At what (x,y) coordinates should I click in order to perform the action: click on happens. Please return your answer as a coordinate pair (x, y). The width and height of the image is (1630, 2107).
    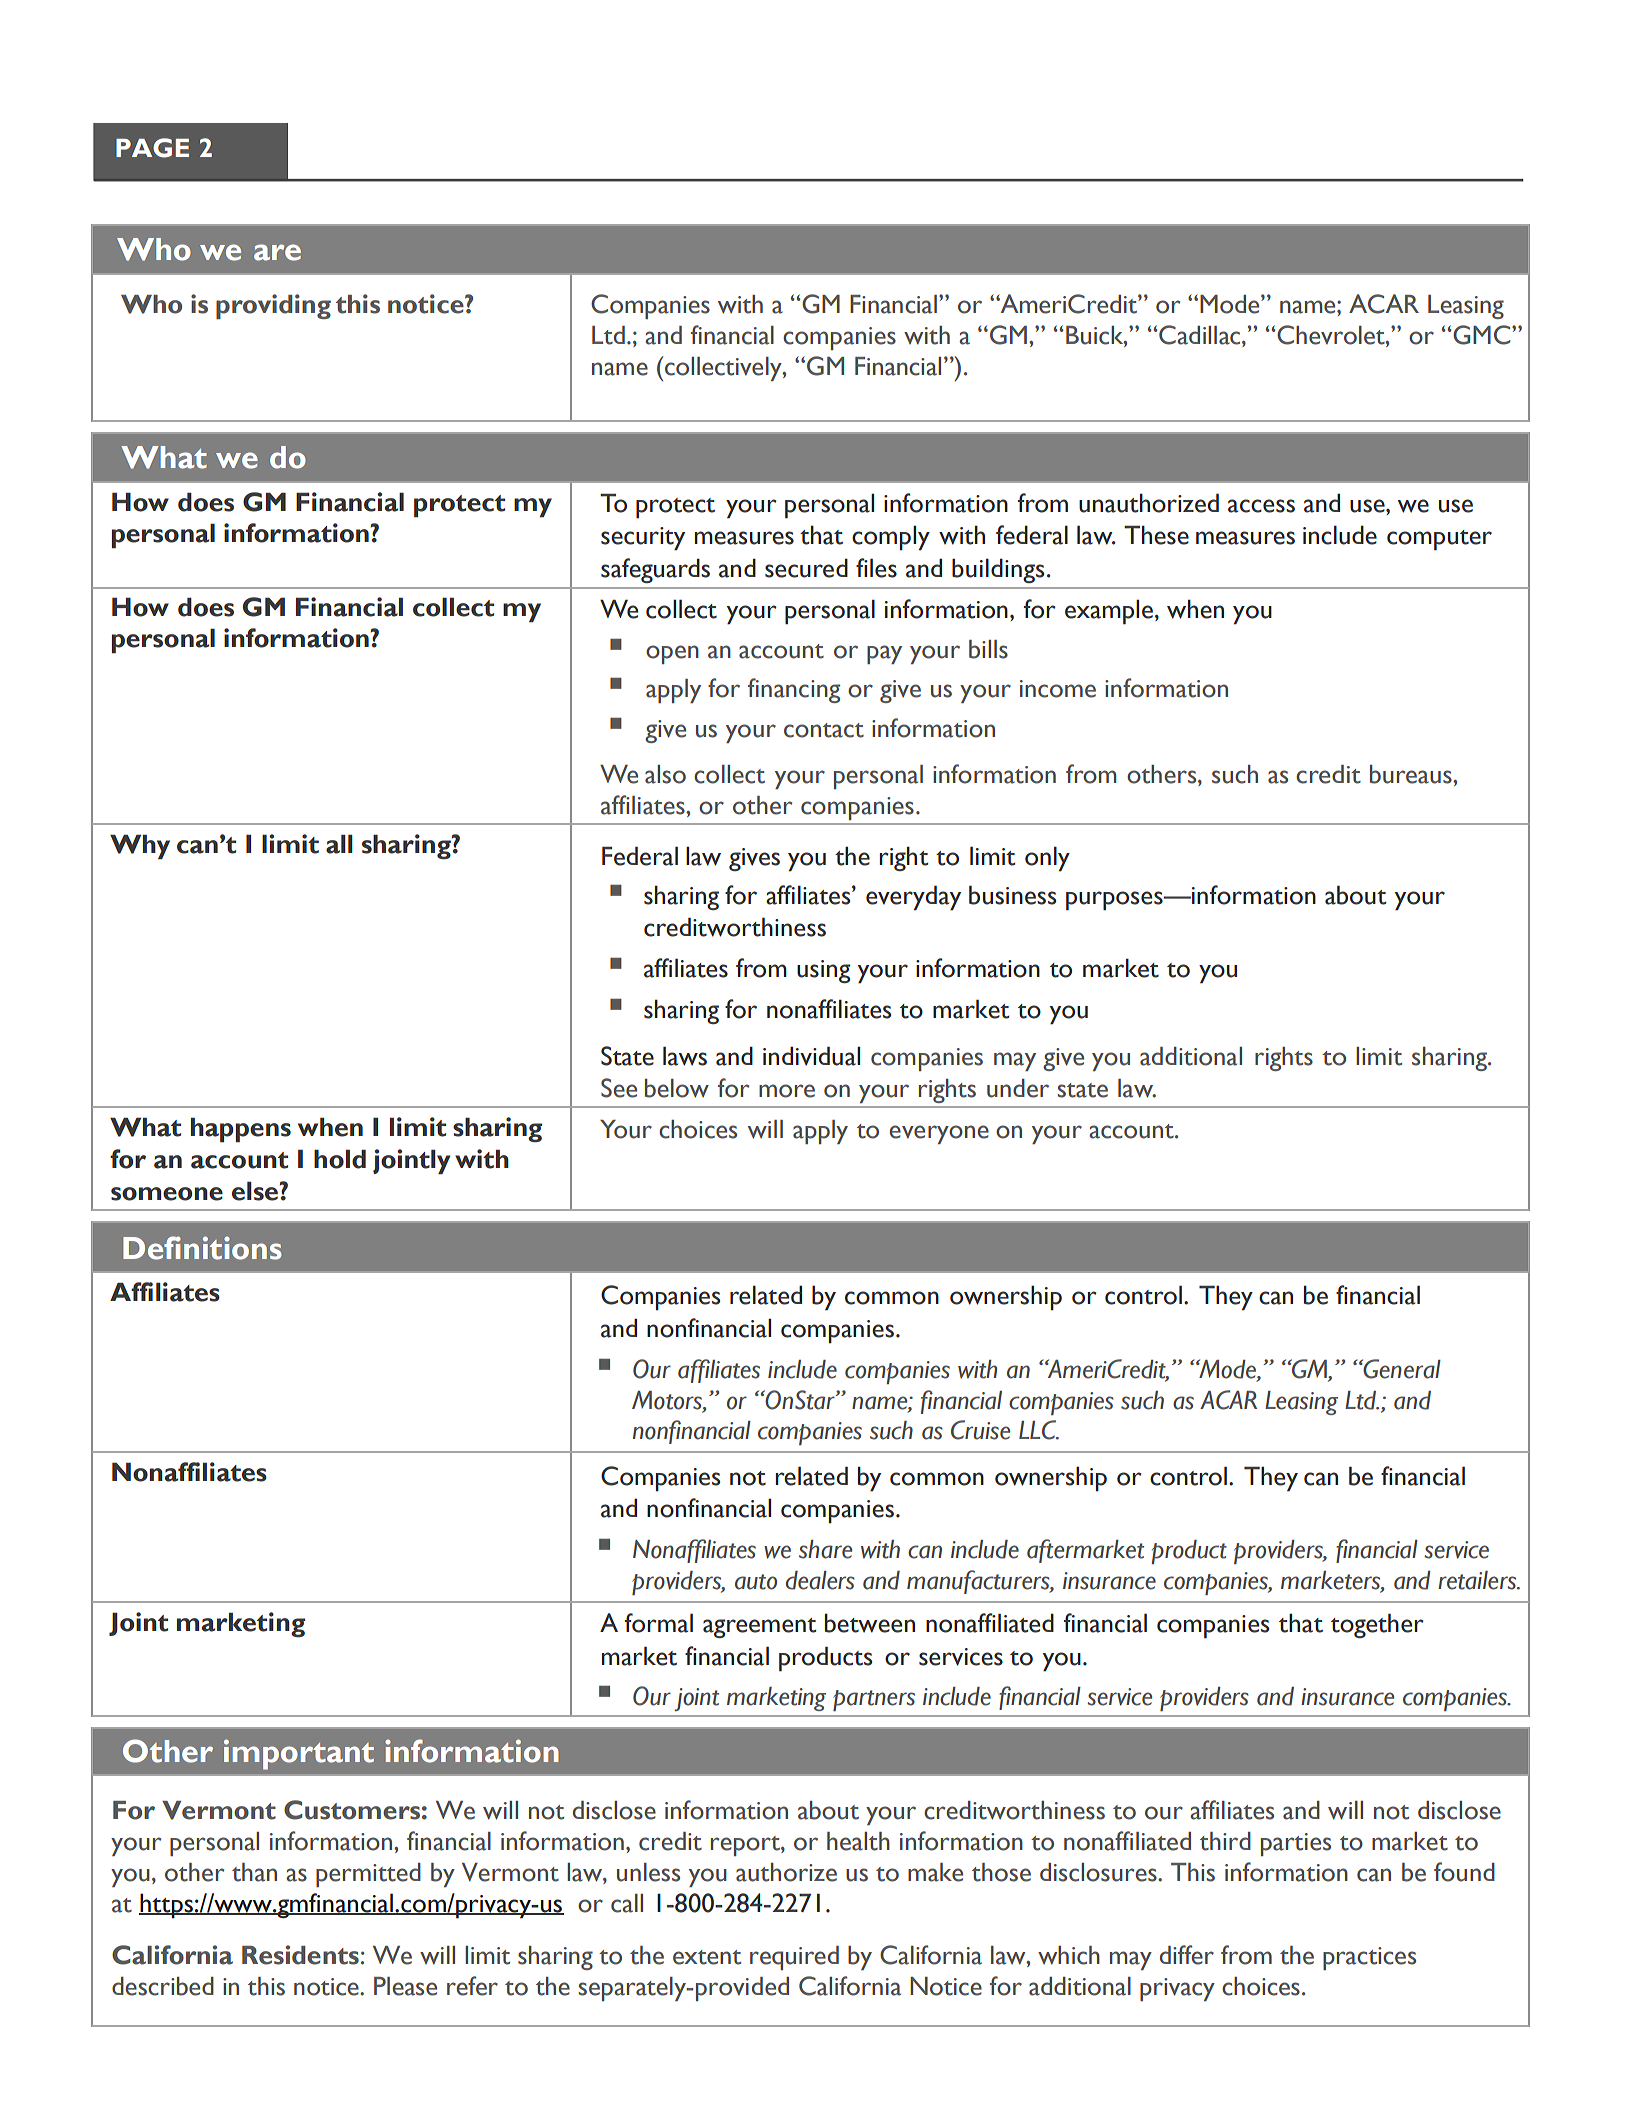
    Looking at the image, I should click on (241, 1130).
